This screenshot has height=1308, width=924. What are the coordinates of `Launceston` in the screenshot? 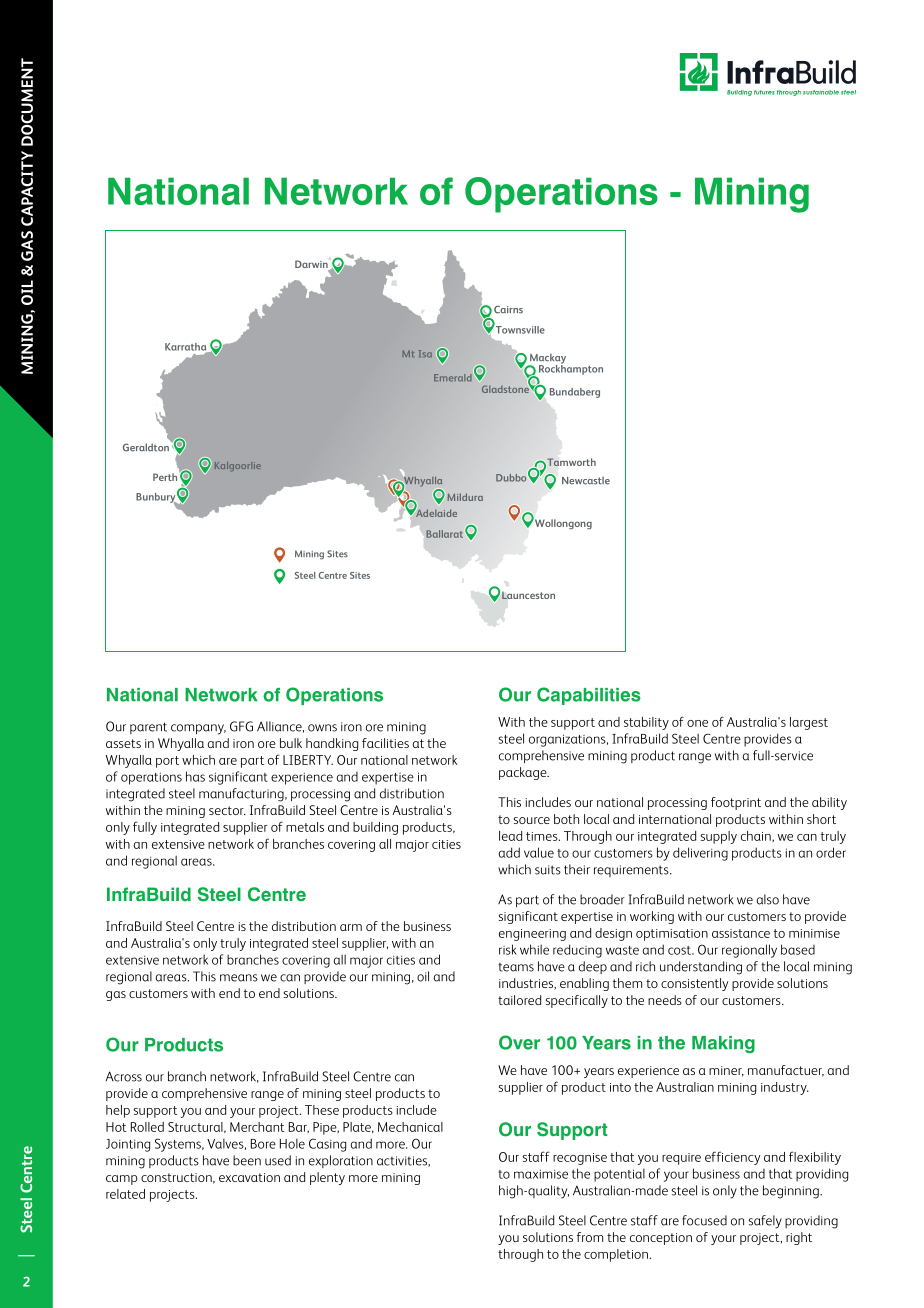 It's located at (528, 595).
